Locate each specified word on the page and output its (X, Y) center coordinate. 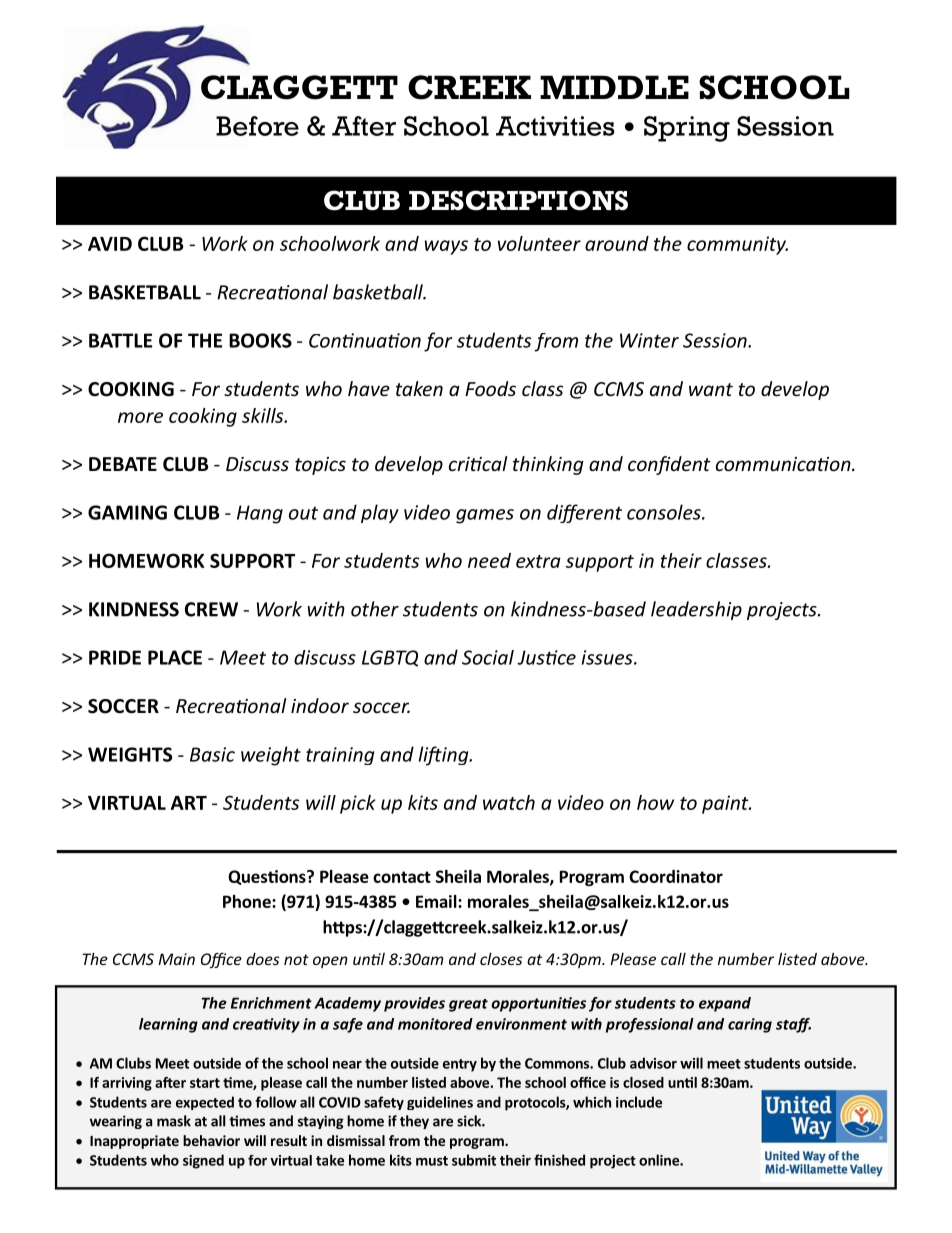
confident (669, 465)
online (660, 1160)
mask (174, 1121)
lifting (445, 756)
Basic (212, 754)
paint (726, 804)
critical (478, 463)
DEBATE (123, 464)
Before (257, 126)
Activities (555, 126)
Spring (687, 129)
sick (470, 1121)
